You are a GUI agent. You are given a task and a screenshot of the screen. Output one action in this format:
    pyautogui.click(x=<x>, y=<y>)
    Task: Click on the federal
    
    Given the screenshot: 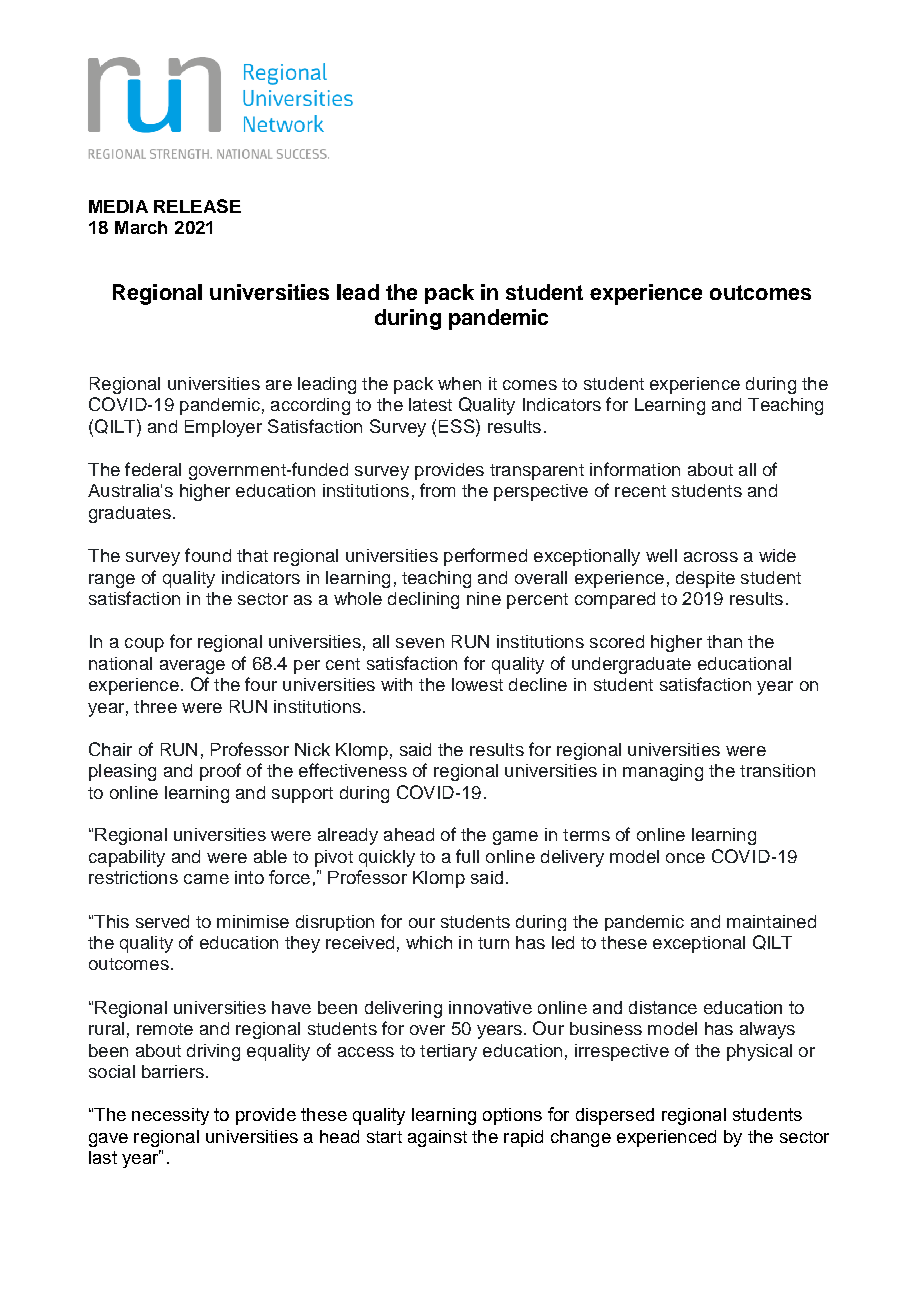 What is the action you would take?
    pyautogui.click(x=153, y=469)
